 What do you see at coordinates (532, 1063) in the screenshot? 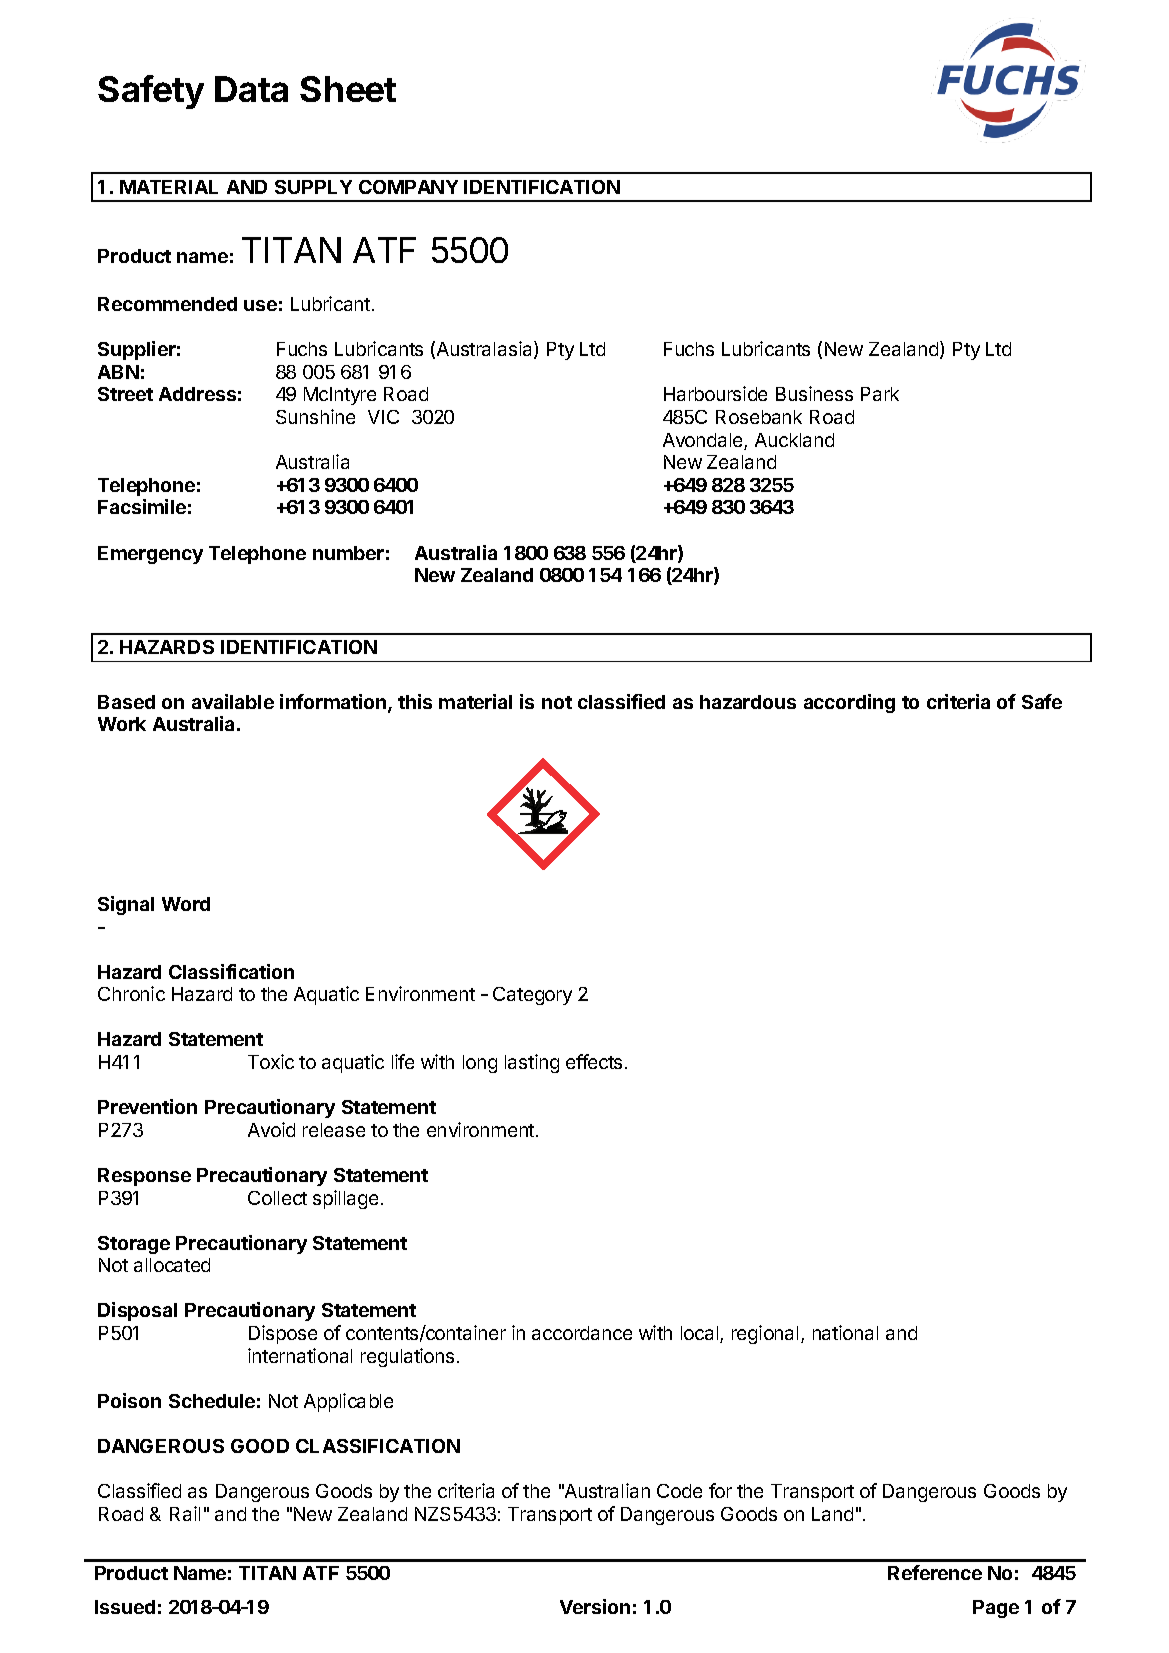
I see `lasting` at bounding box center [532, 1063].
